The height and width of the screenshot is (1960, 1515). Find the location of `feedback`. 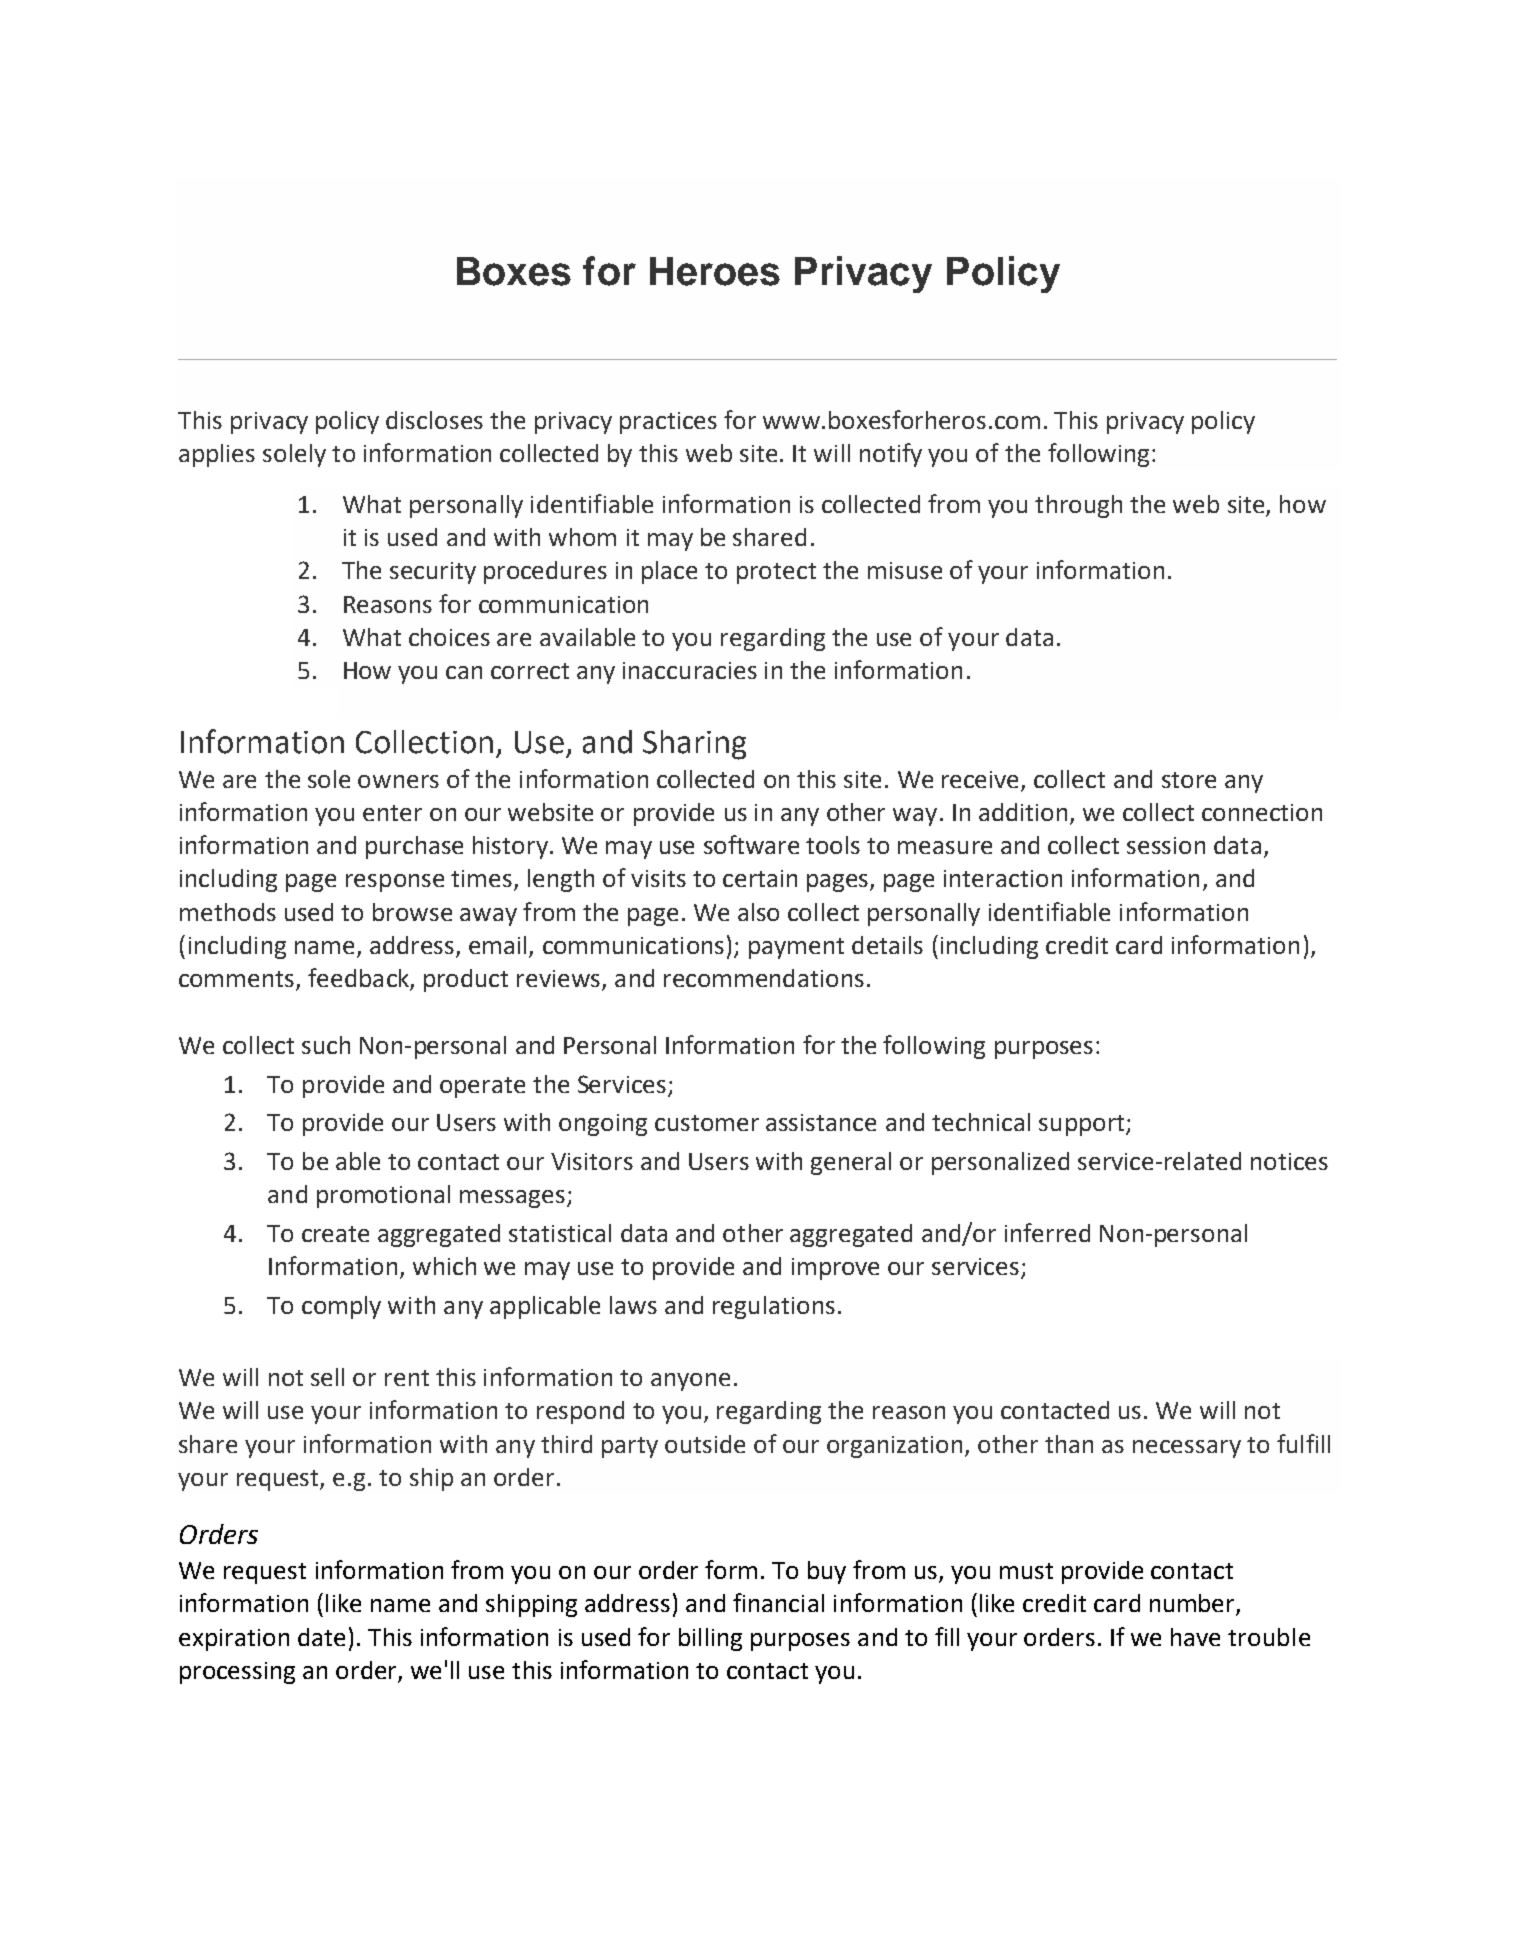

feedback is located at coordinates (359, 979).
